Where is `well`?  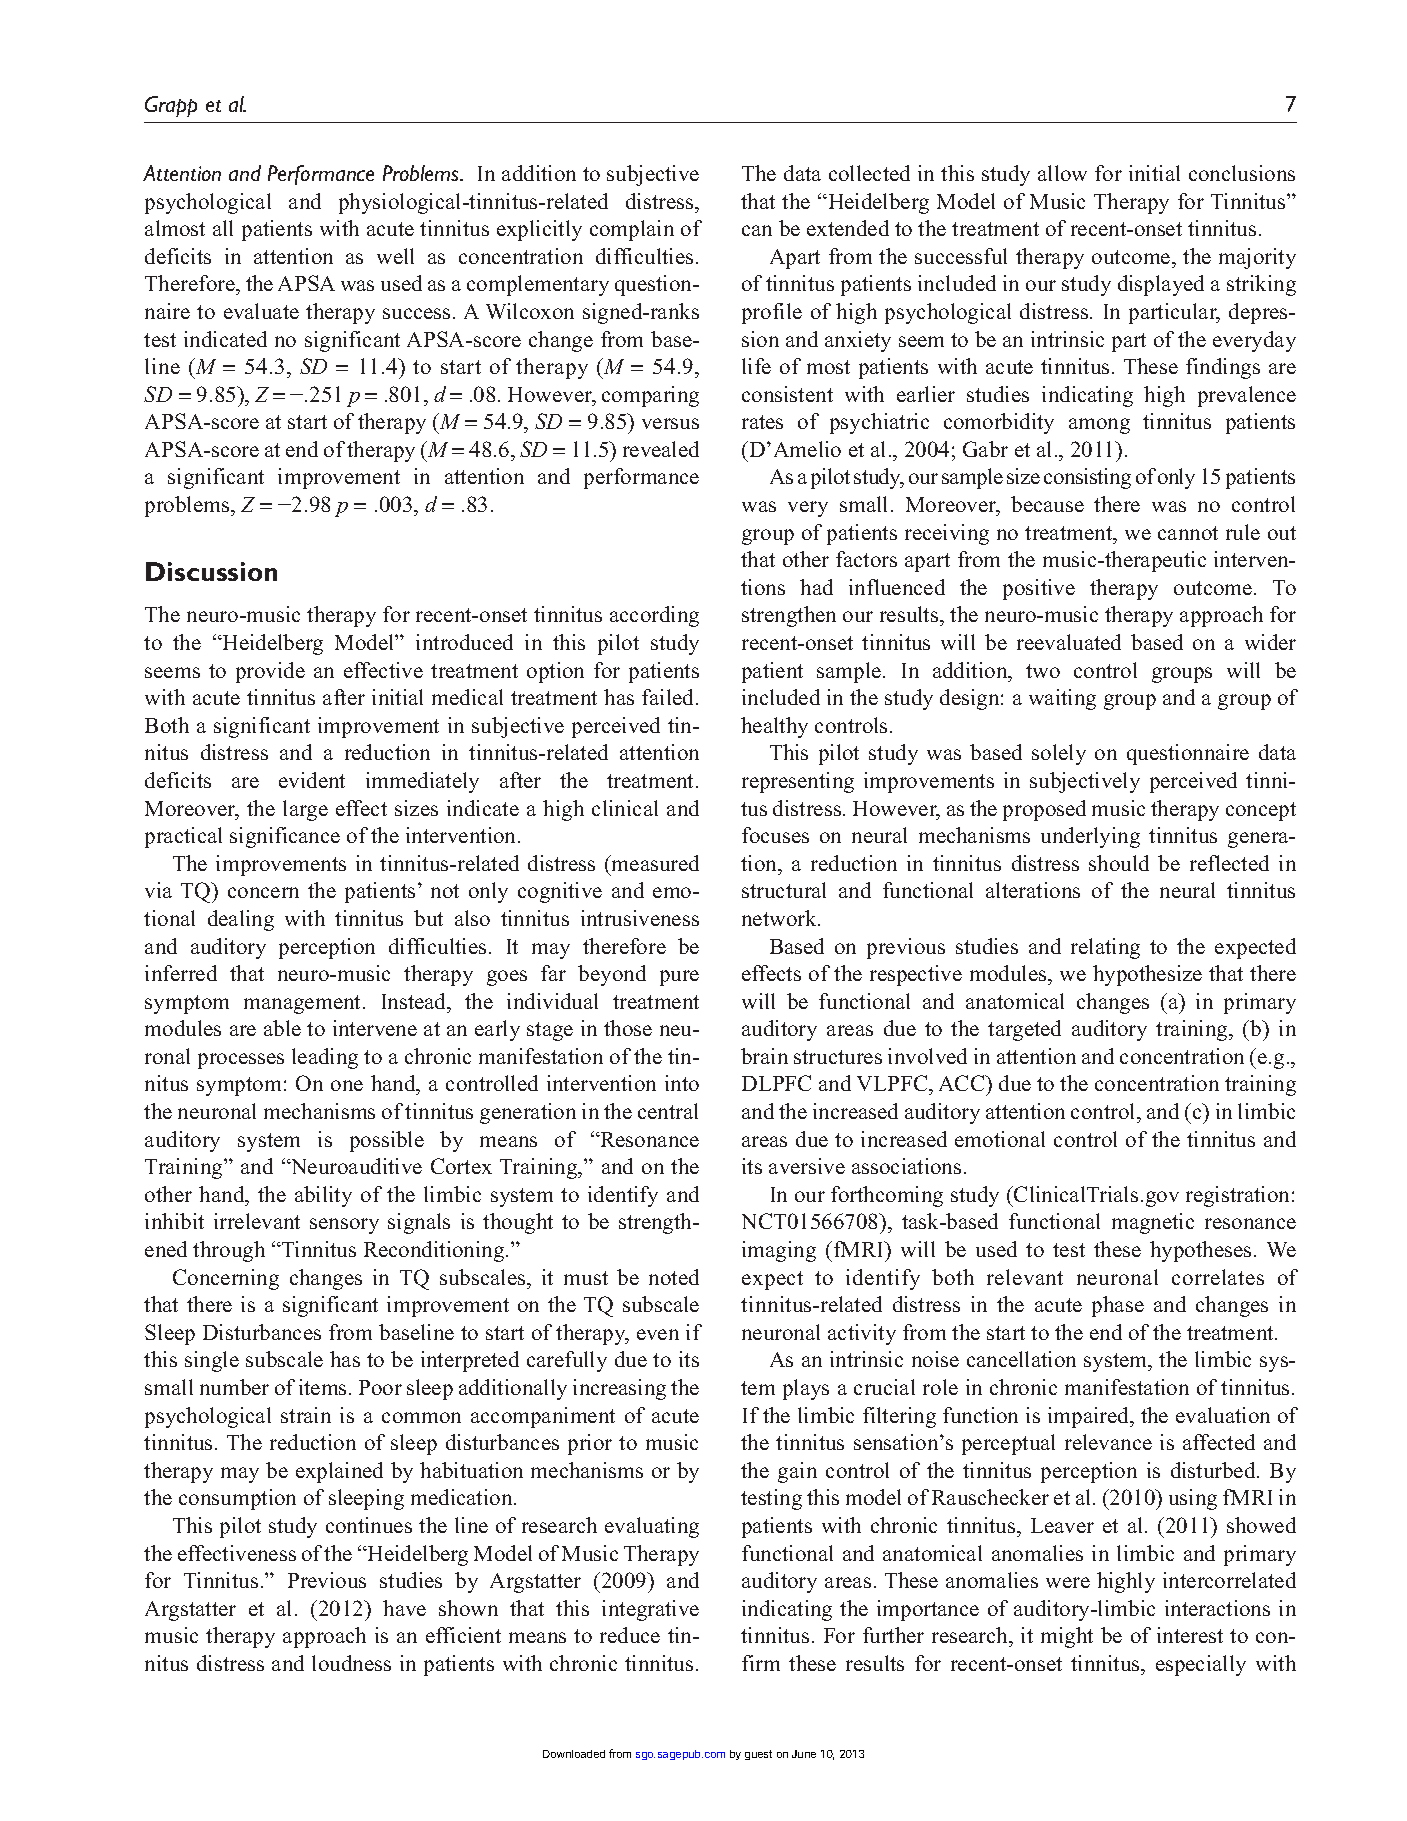
well is located at coordinates (395, 256).
